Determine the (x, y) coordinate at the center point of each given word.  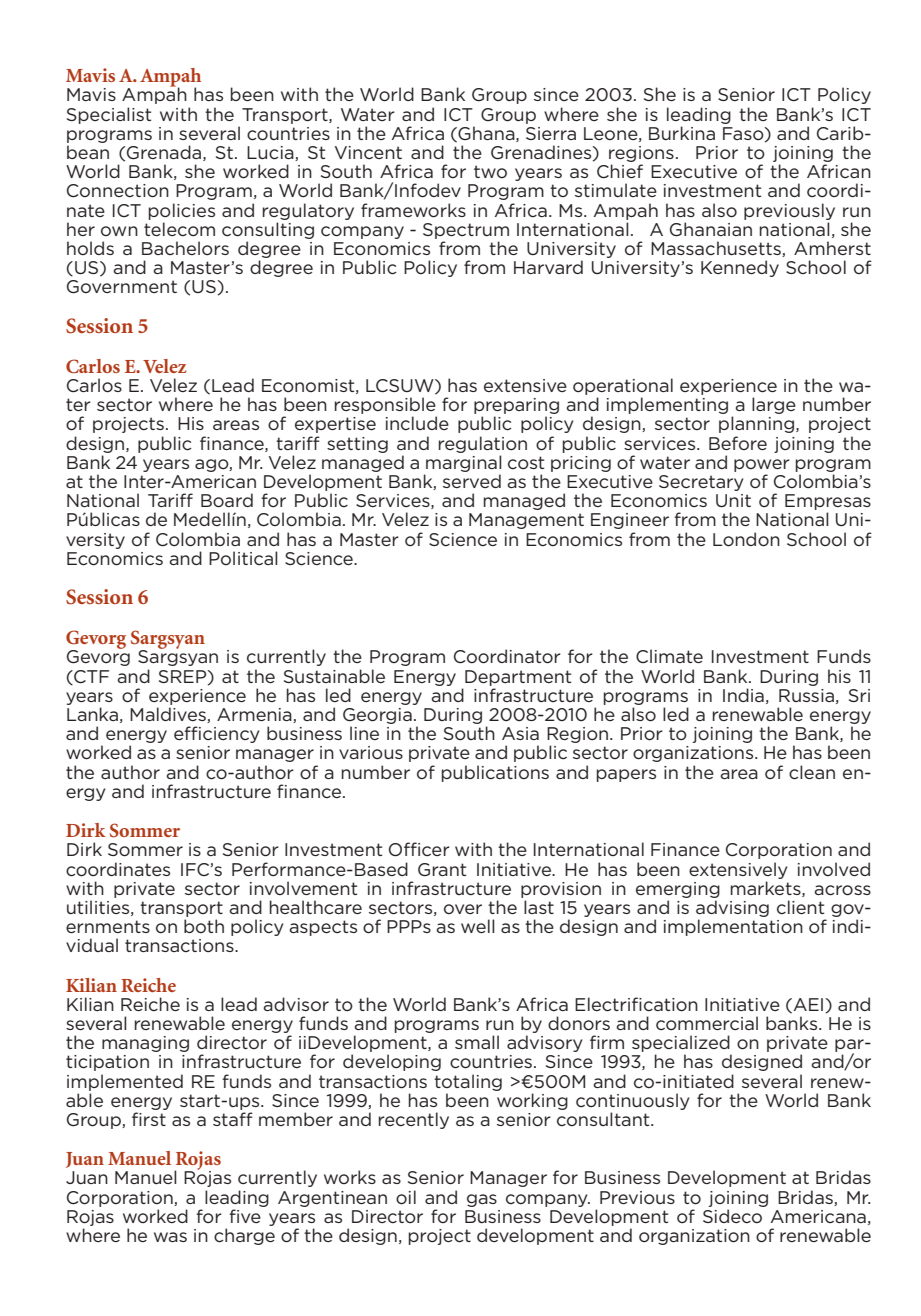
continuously (632, 1101)
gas (482, 1200)
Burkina (682, 133)
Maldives (169, 715)
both (204, 926)
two (490, 171)
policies (182, 211)
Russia (806, 695)
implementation (733, 927)
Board (227, 500)
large (774, 405)
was (170, 1237)
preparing (516, 407)
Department (518, 678)
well (478, 926)
